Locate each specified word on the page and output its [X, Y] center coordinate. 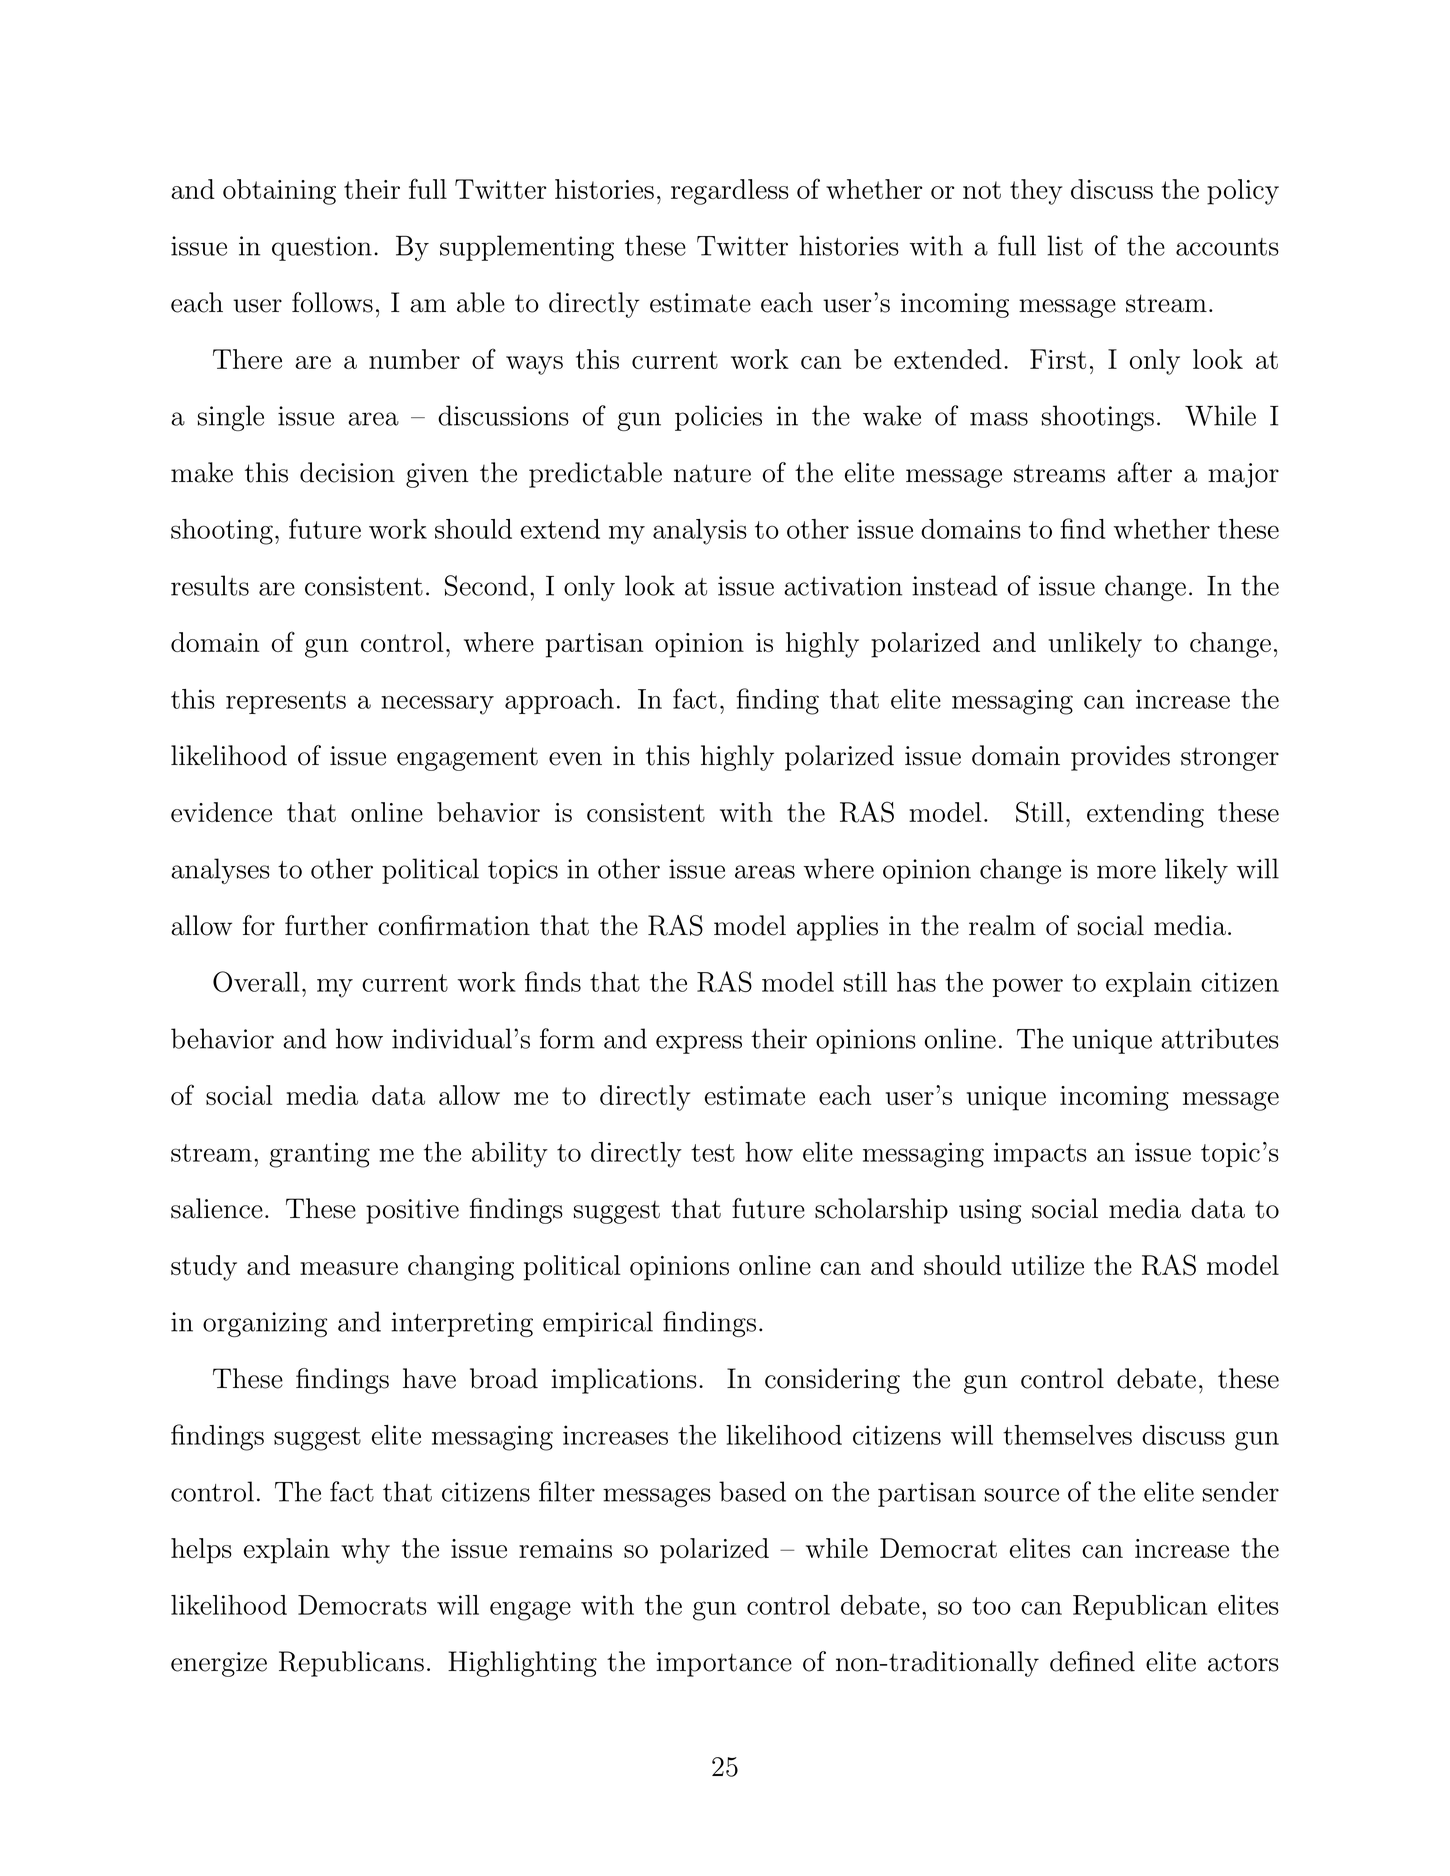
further [326, 925]
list [1065, 245]
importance [724, 1664]
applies [837, 928]
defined [1092, 1661]
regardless [730, 192]
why [365, 1551]
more [1126, 872]
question [322, 248]
